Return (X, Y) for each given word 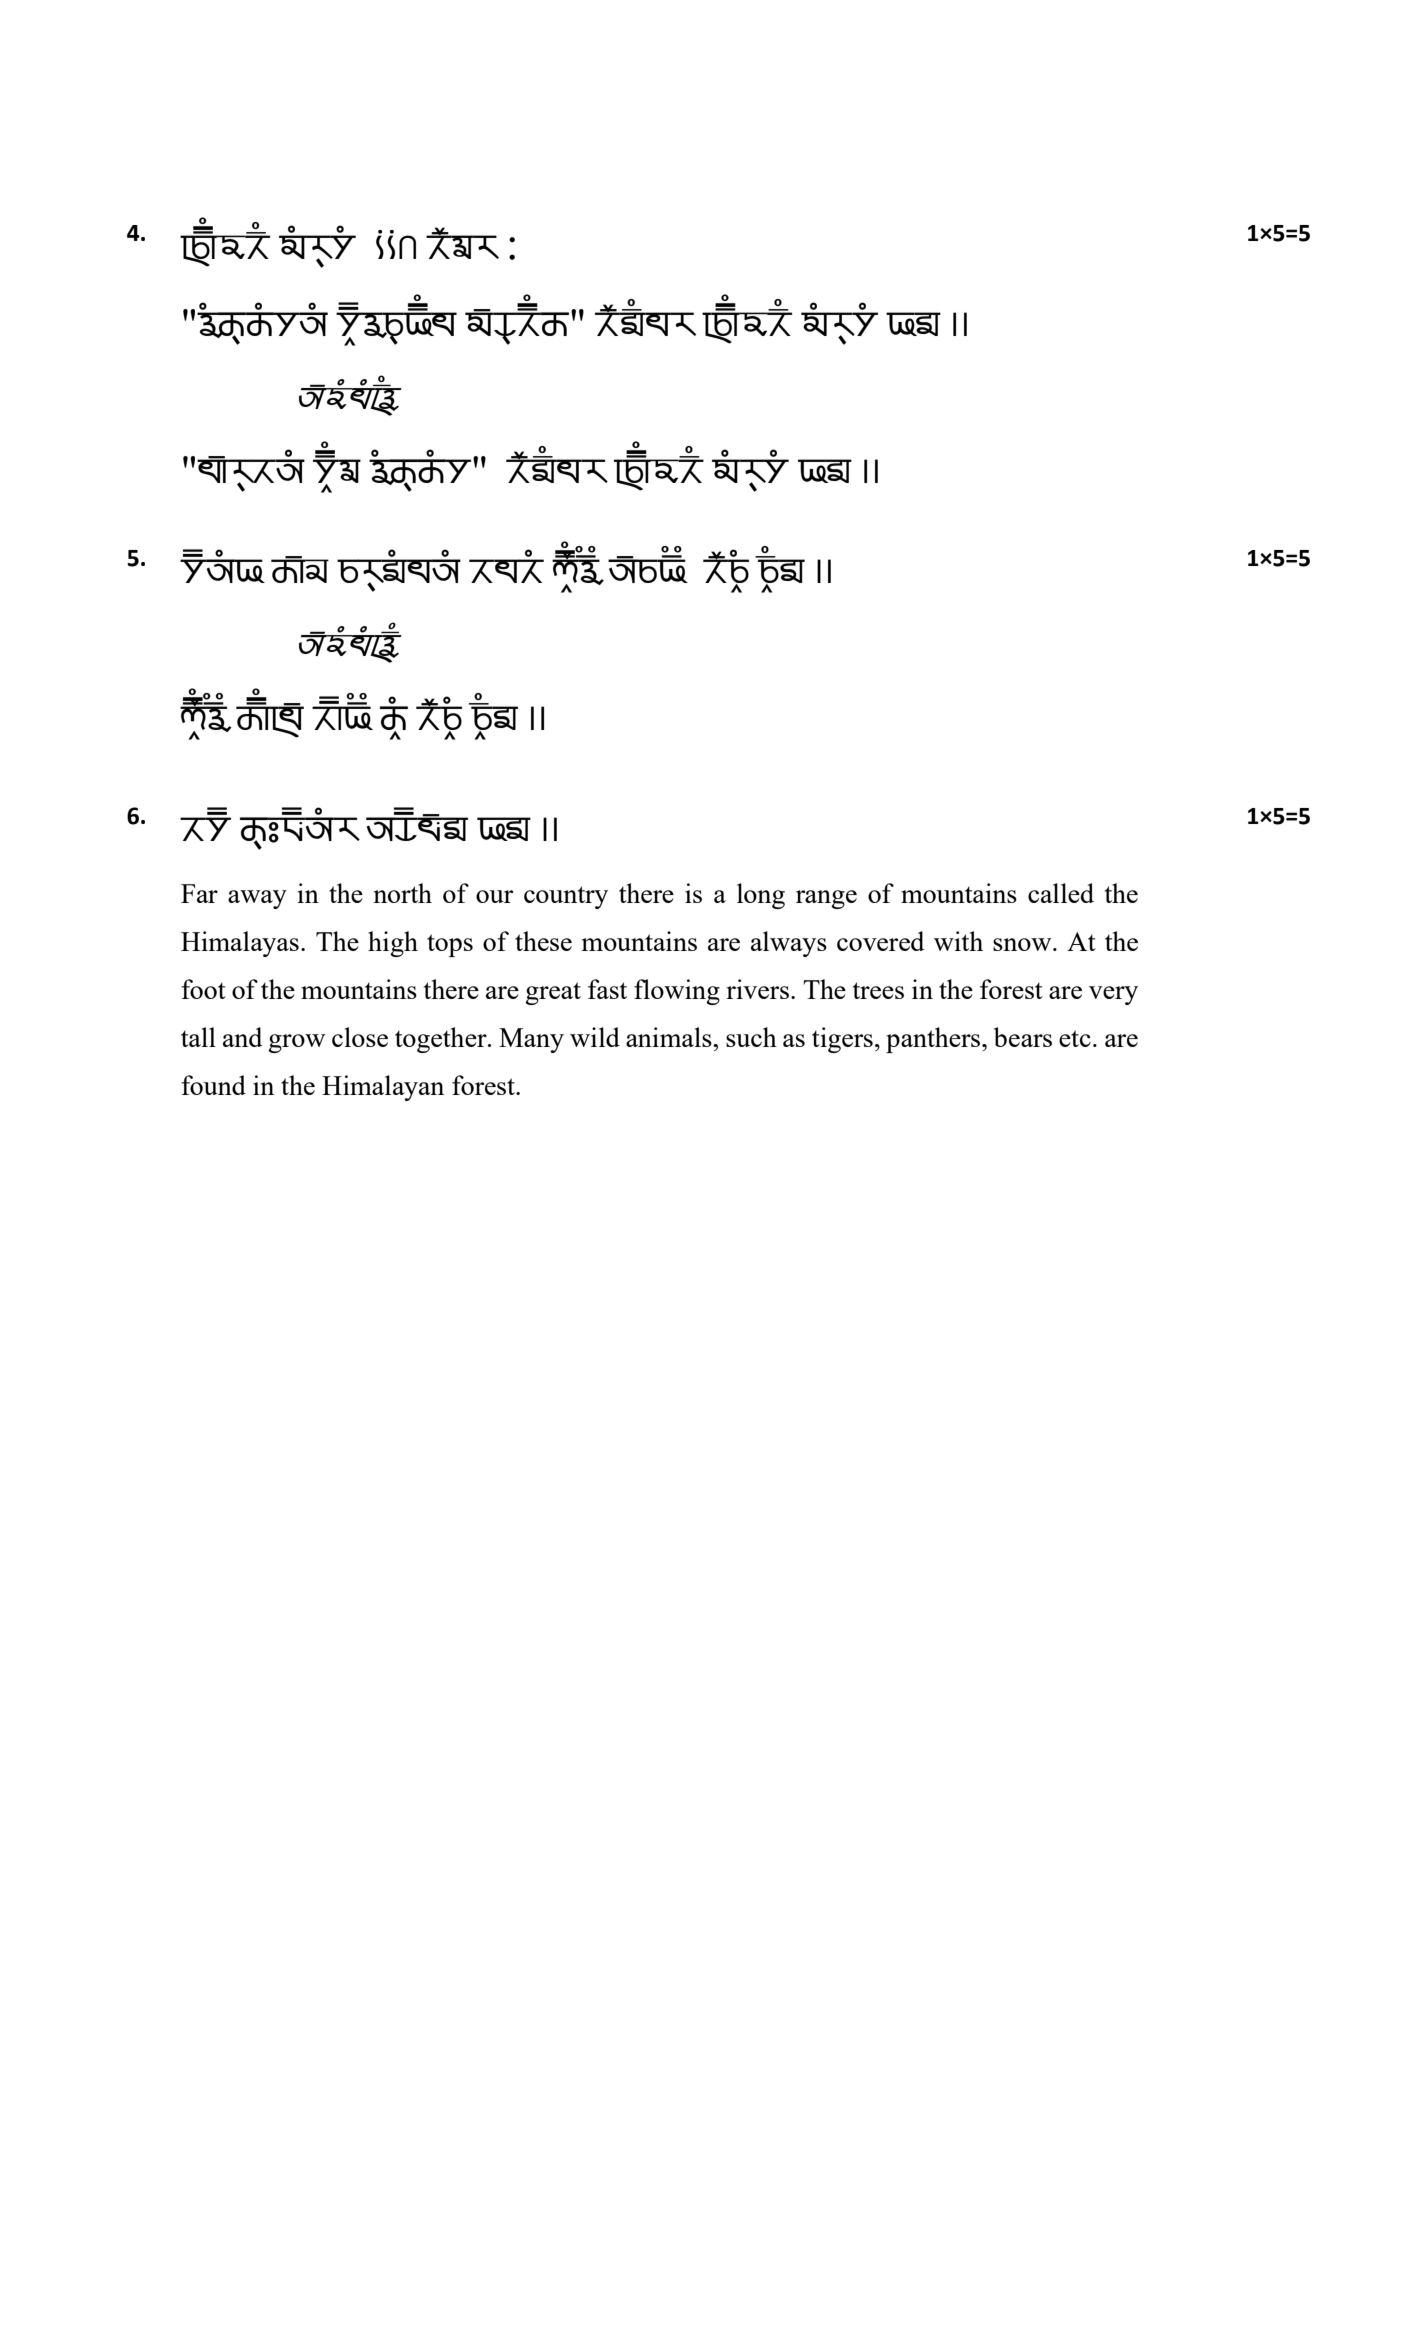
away (257, 899)
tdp (205, 824)
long (761, 896)
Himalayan (383, 1088)
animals (670, 1037)
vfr (300, 569)
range (826, 899)
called (1061, 893)
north (402, 893)
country (566, 897)
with (958, 941)
